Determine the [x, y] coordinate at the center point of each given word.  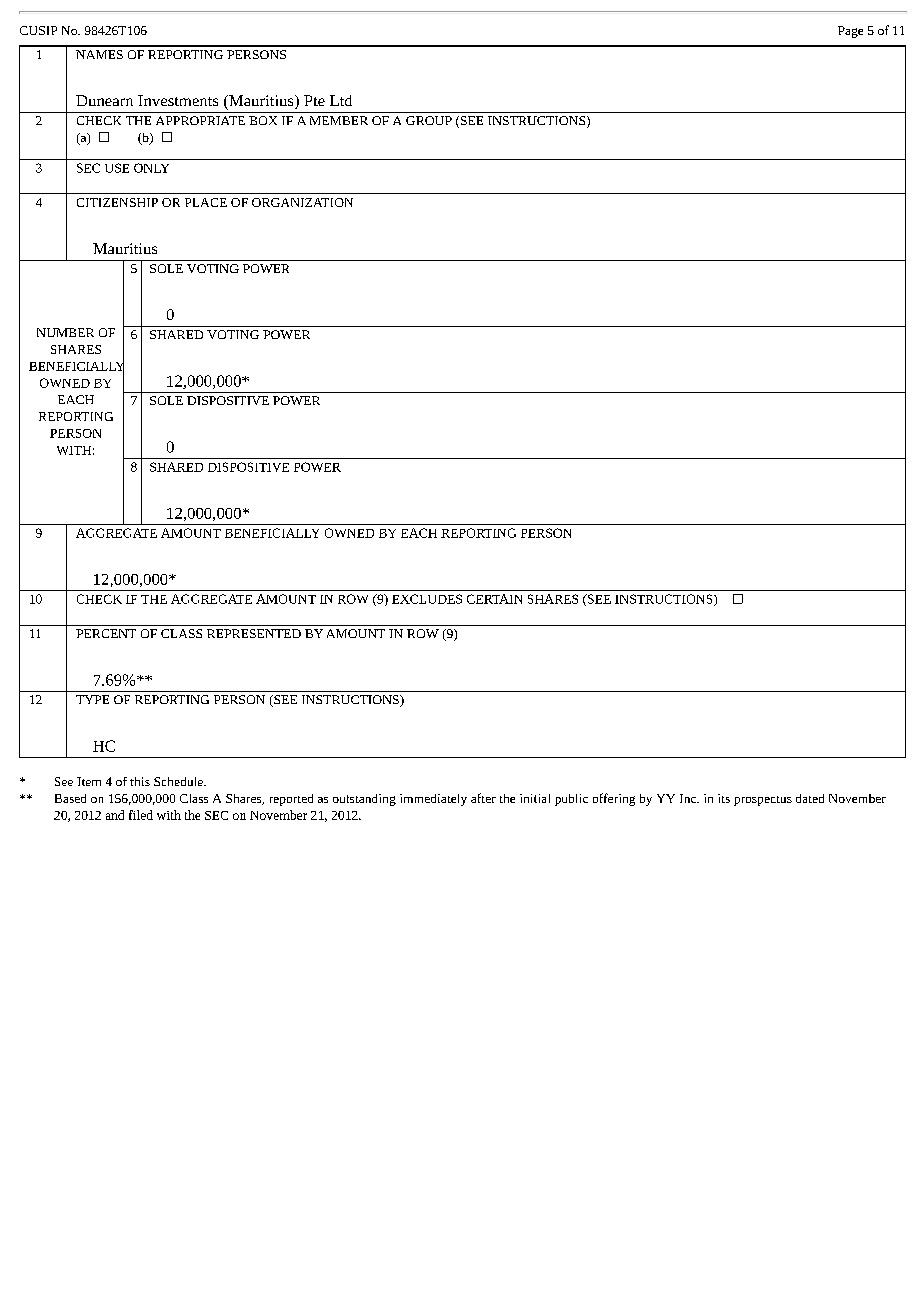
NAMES [99, 54]
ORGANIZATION [302, 202]
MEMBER [339, 120]
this [140, 781]
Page [850, 32]
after [483, 798]
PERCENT [106, 633]
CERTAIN [494, 599]
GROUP [429, 120]
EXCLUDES [427, 599]
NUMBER [65, 332]
